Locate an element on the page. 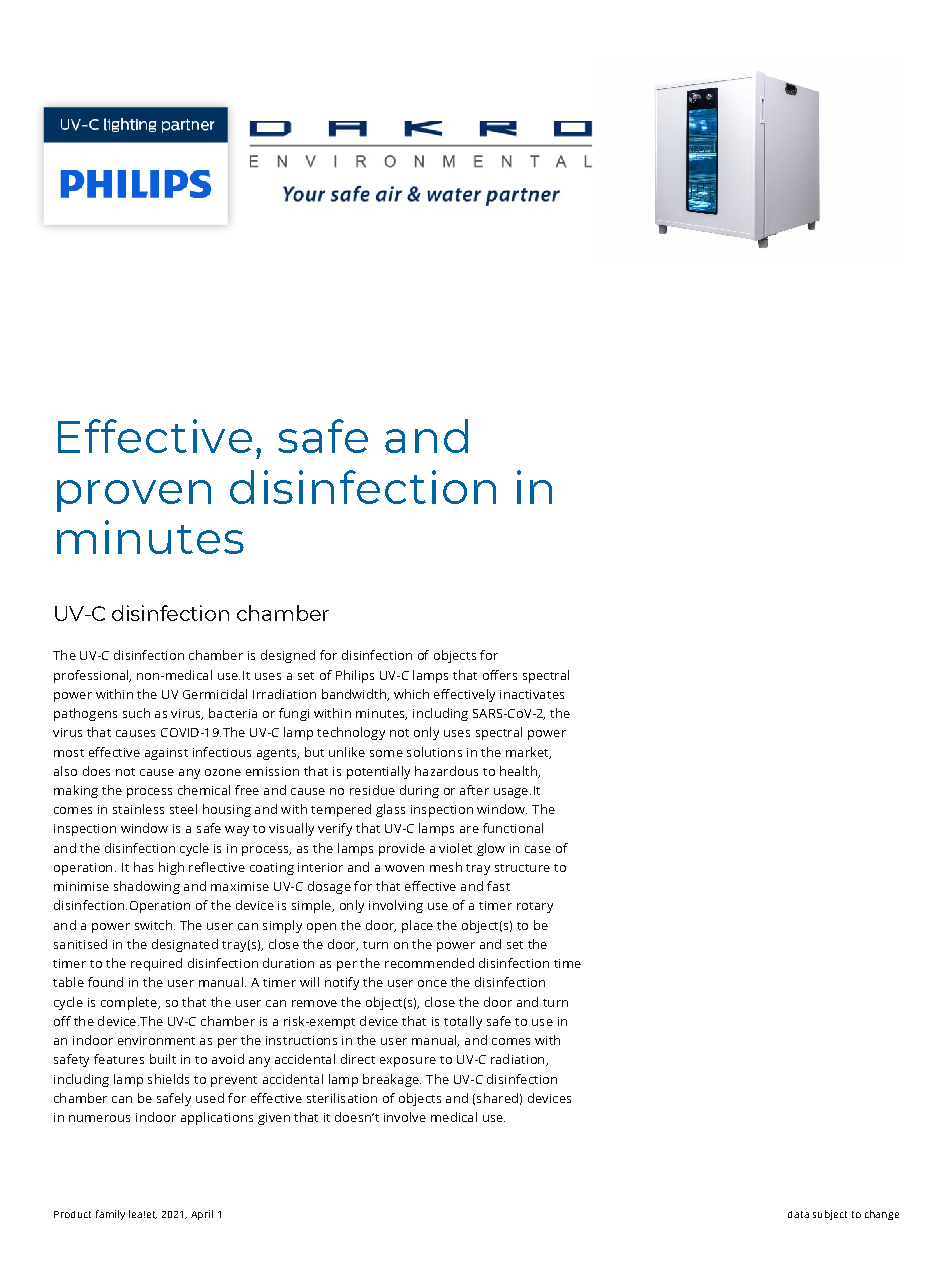  market is located at coordinates (528, 753).
